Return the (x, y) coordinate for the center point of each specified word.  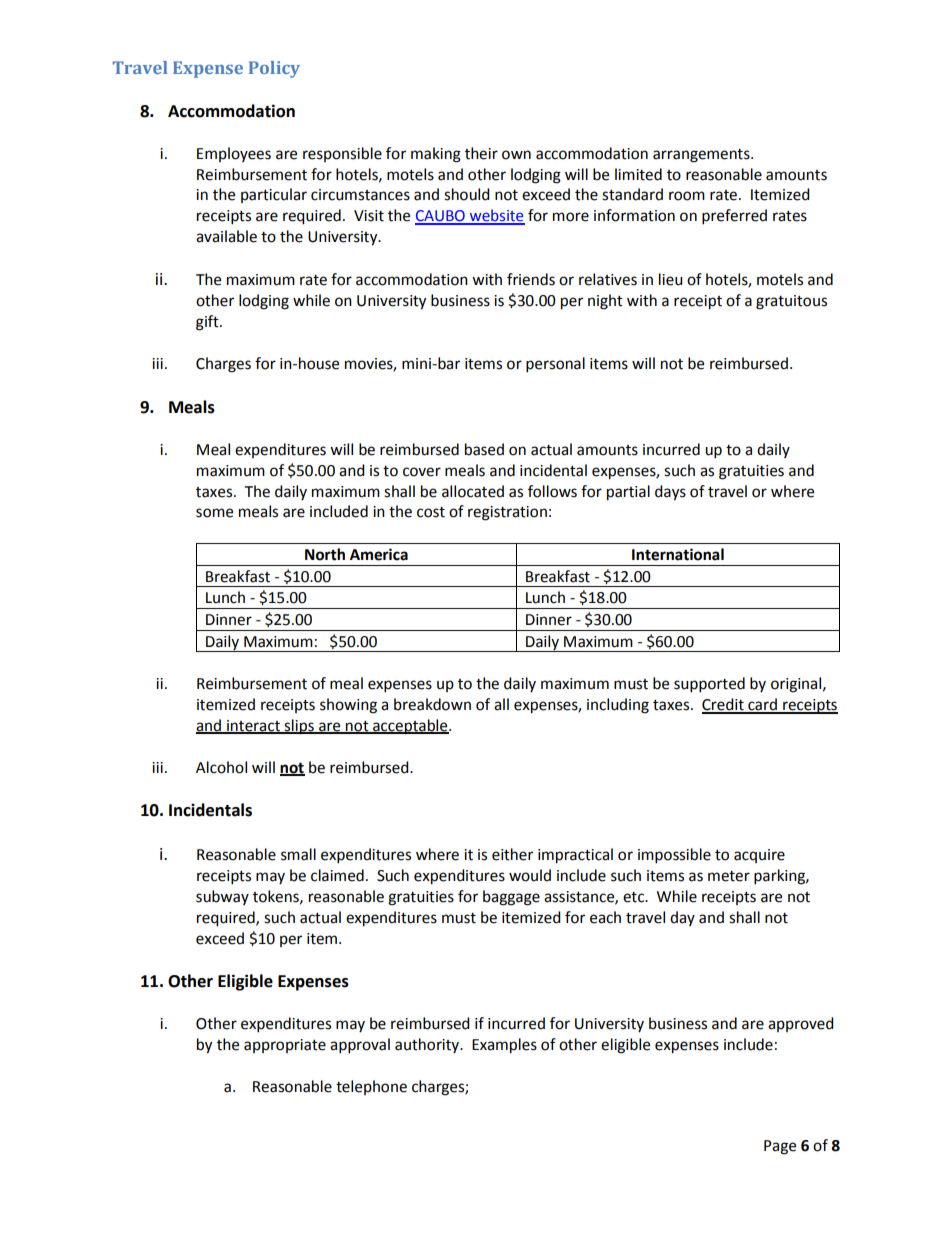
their (481, 153)
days (670, 493)
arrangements (702, 156)
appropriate (285, 1046)
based (484, 449)
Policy (274, 69)
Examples (504, 1046)
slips (299, 727)
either (512, 854)
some (214, 513)
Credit (724, 705)
